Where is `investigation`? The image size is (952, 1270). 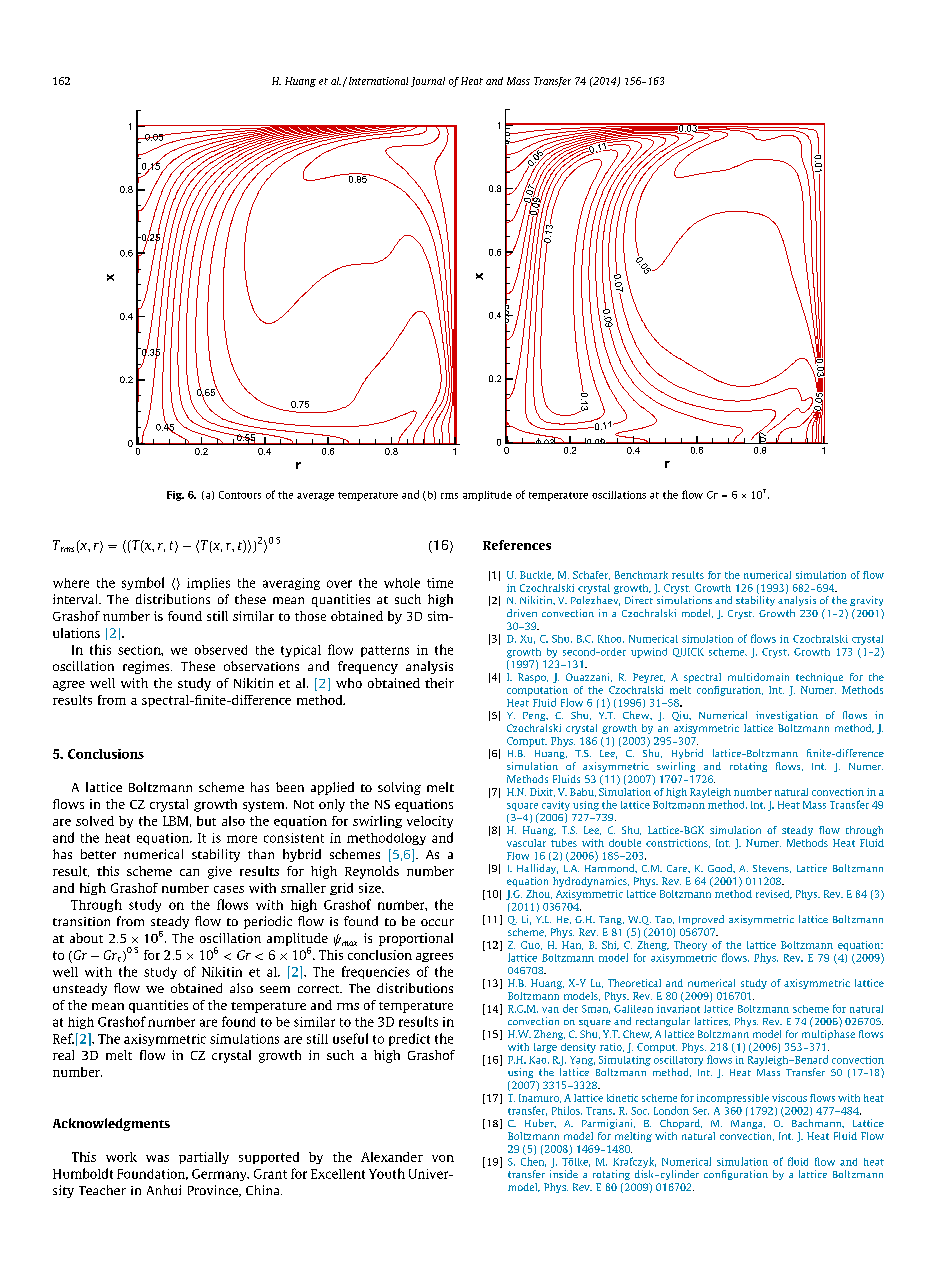
investigation is located at coordinates (787, 716).
